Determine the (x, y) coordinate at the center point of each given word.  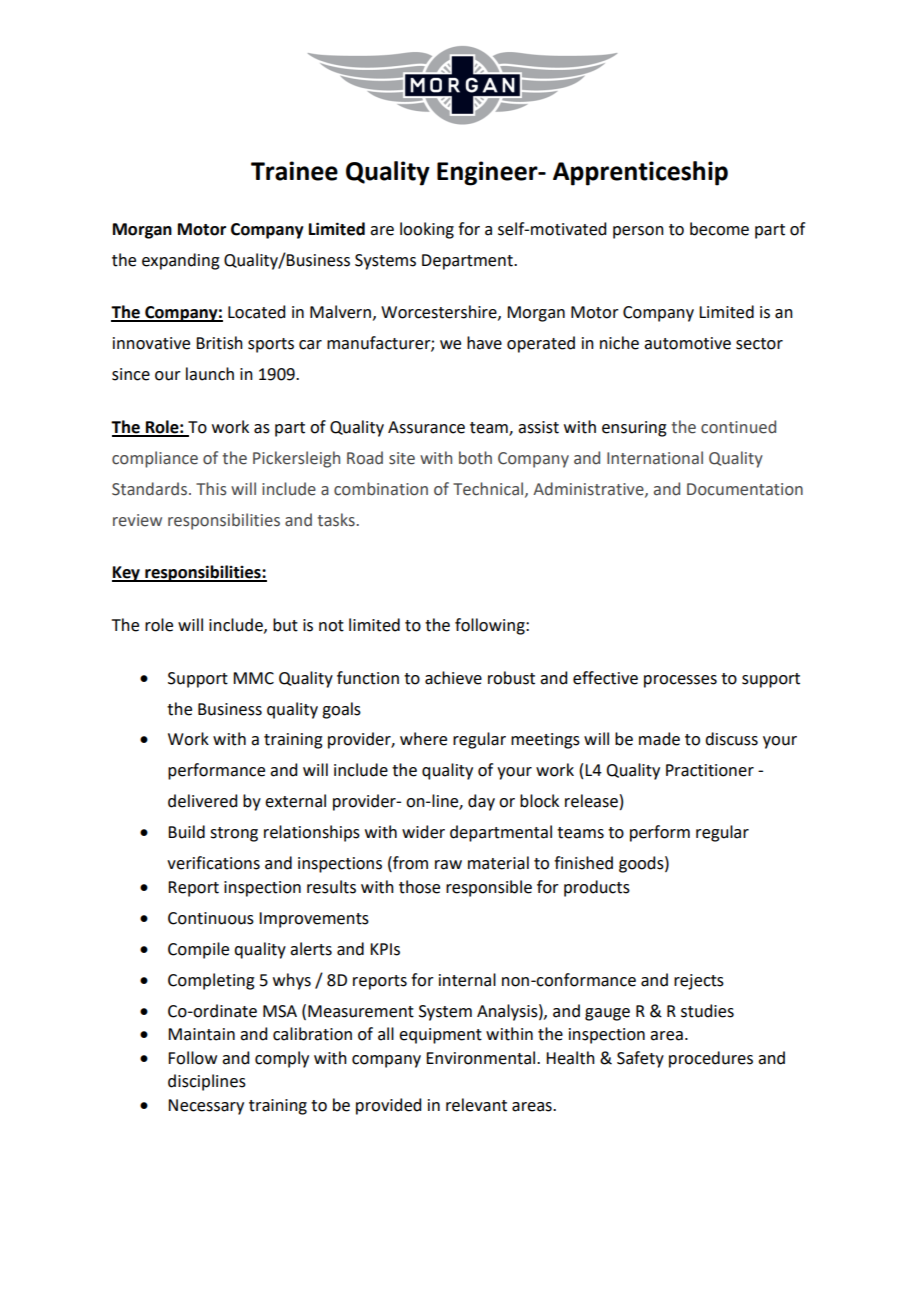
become (719, 229)
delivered (202, 801)
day (481, 802)
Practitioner (710, 770)
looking (427, 230)
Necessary (206, 1107)
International (655, 458)
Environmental (482, 1058)
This (211, 489)
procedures (711, 1059)
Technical (489, 489)
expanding (181, 261)
